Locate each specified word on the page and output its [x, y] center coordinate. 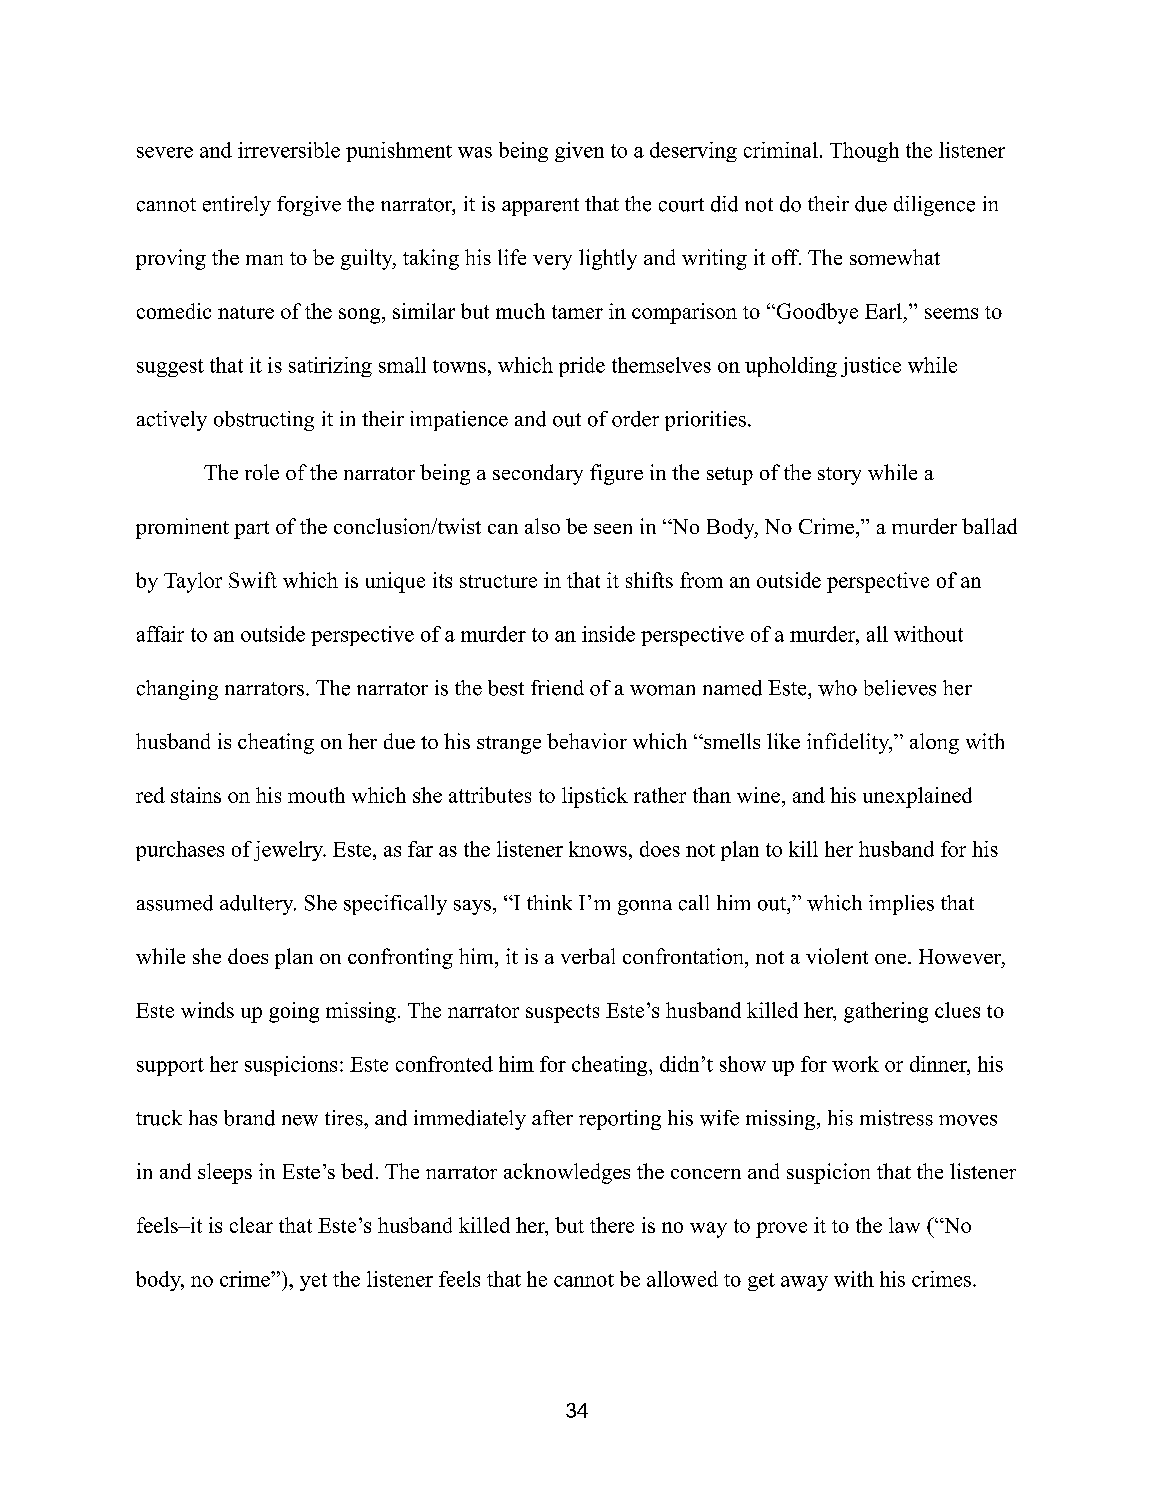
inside [608, 634]
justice [871, 367]
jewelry [289, 851]
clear [251, 1225]
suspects [562, 1013]
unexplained [917, 797]
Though [864, 152]
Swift [253, 580]
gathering [886, 1012]
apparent [540, 207]
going [294, 1012]
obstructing [264, 421]
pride [582, 367]
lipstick [595, 797]
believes [900, 688]
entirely [237, 206]
